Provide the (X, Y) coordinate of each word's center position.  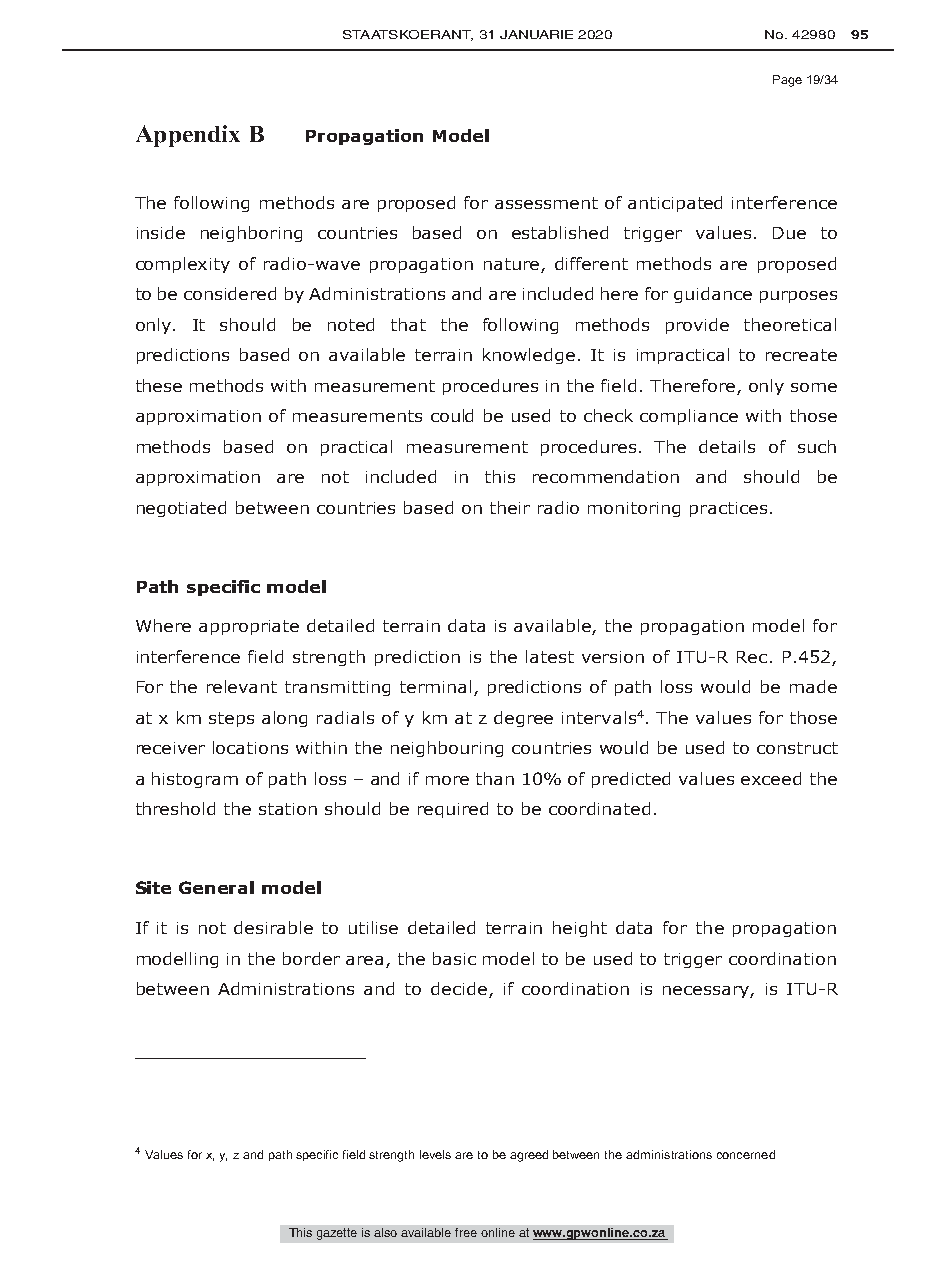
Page (787, 81)
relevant (242, 686)
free (466, 1232)
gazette (337, 1234)
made (813, 686)
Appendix (188, 136)
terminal (435, 686)
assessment (546, 203)
